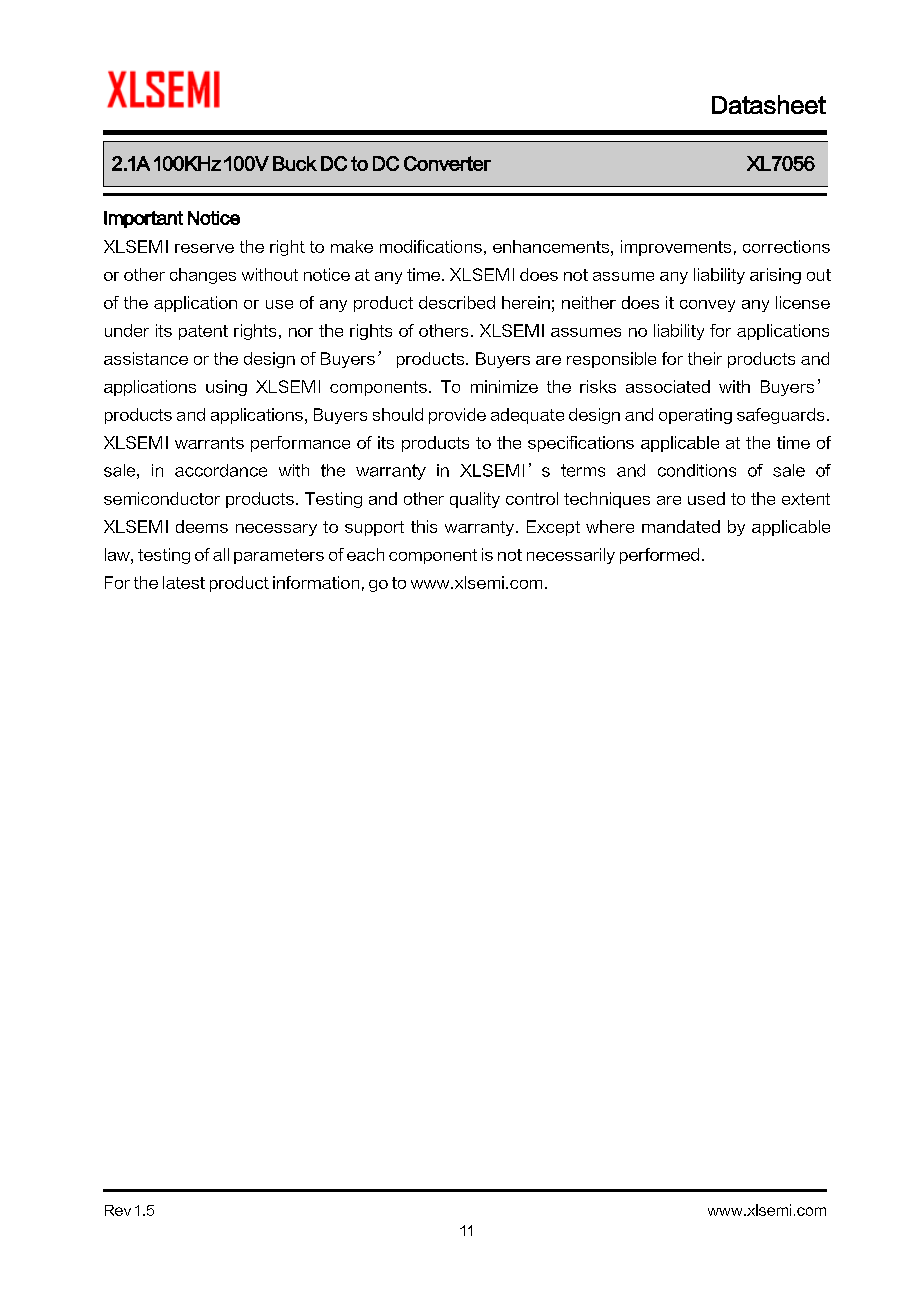  Describe the element at coordinates (365, 554) in the page. I see `each` at that location.
